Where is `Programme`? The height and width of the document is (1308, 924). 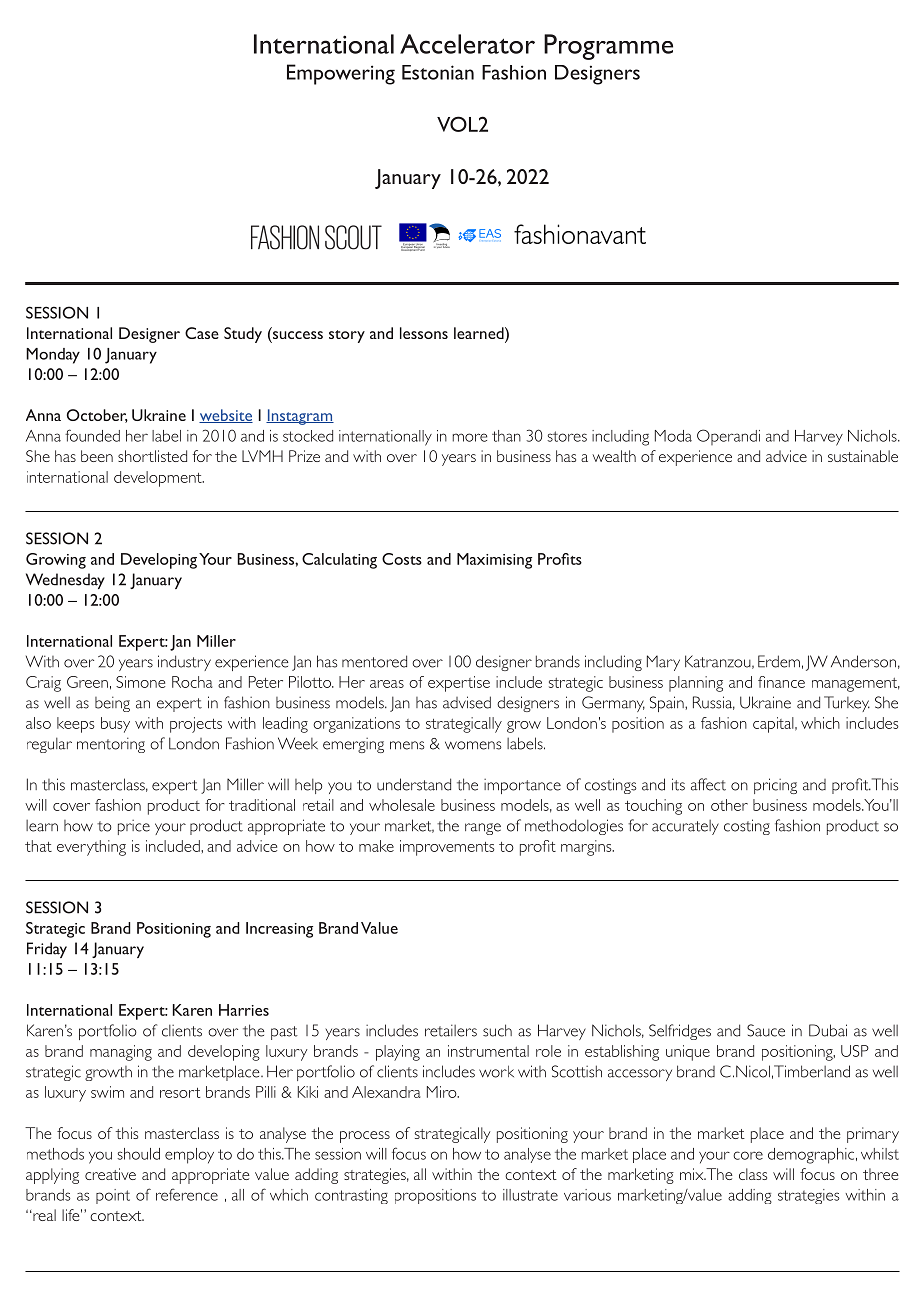
Programme is located at coordinates (608, 47).
